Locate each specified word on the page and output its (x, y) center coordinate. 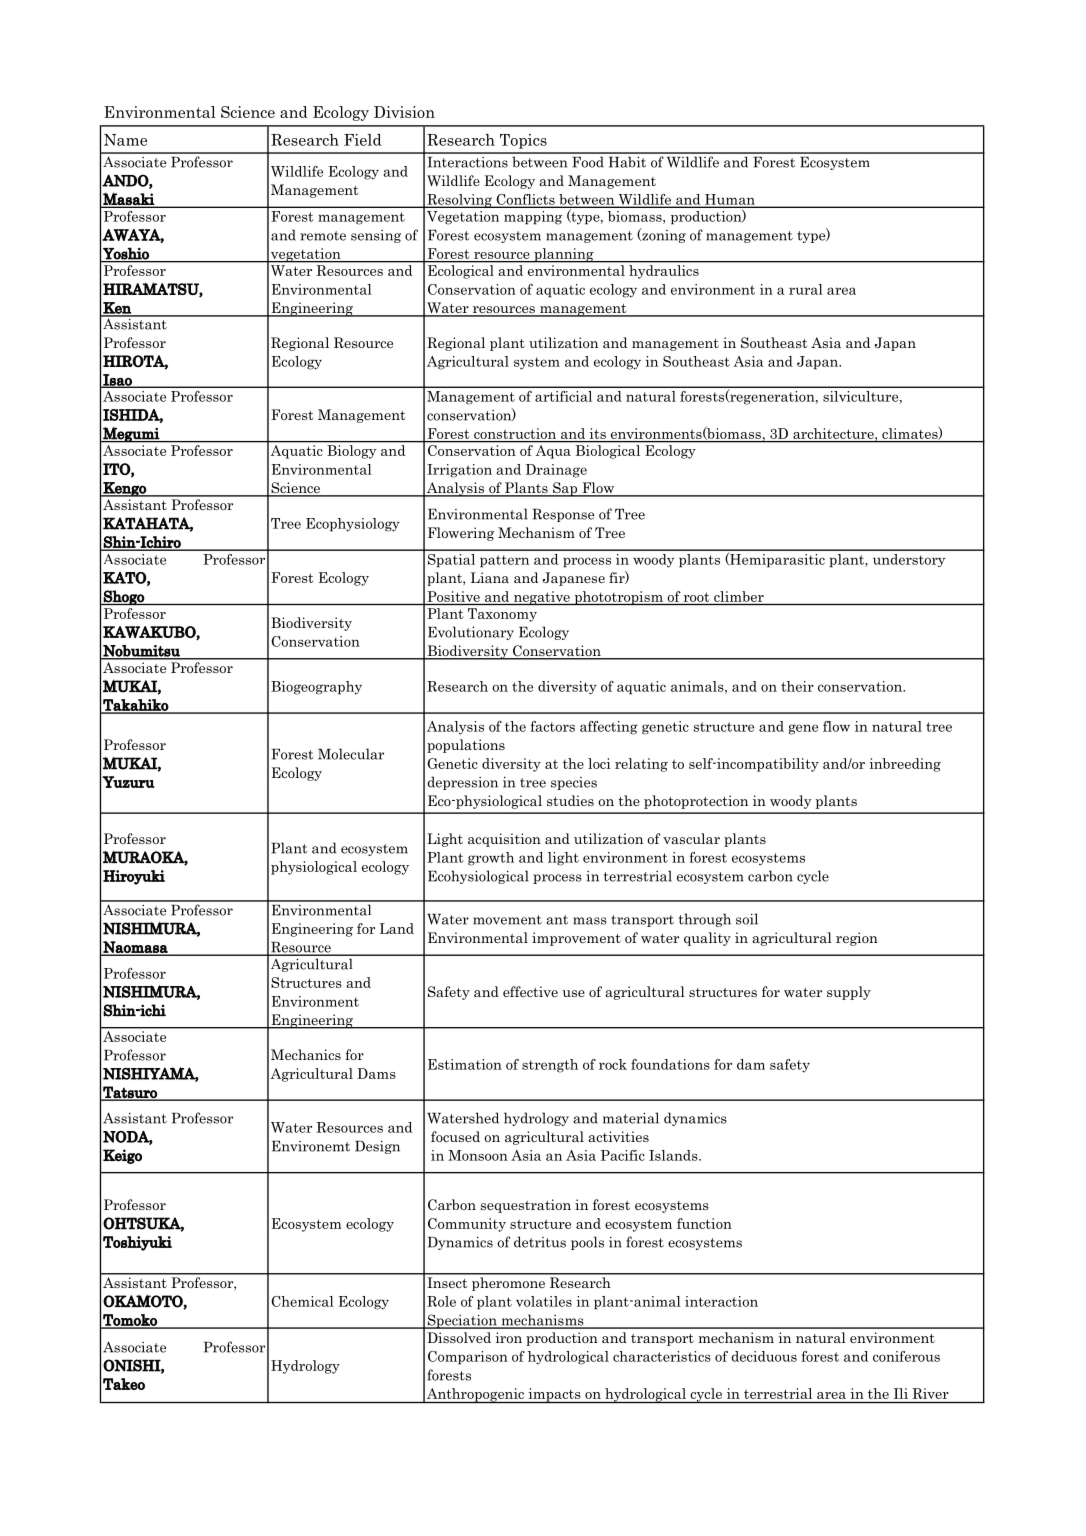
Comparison (468, 1358)
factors (552, 726)
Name (125, 140)
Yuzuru (128, 782)
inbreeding (905, 765)
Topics (523, 141)
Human (730, 200)
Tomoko (130, 1321)
